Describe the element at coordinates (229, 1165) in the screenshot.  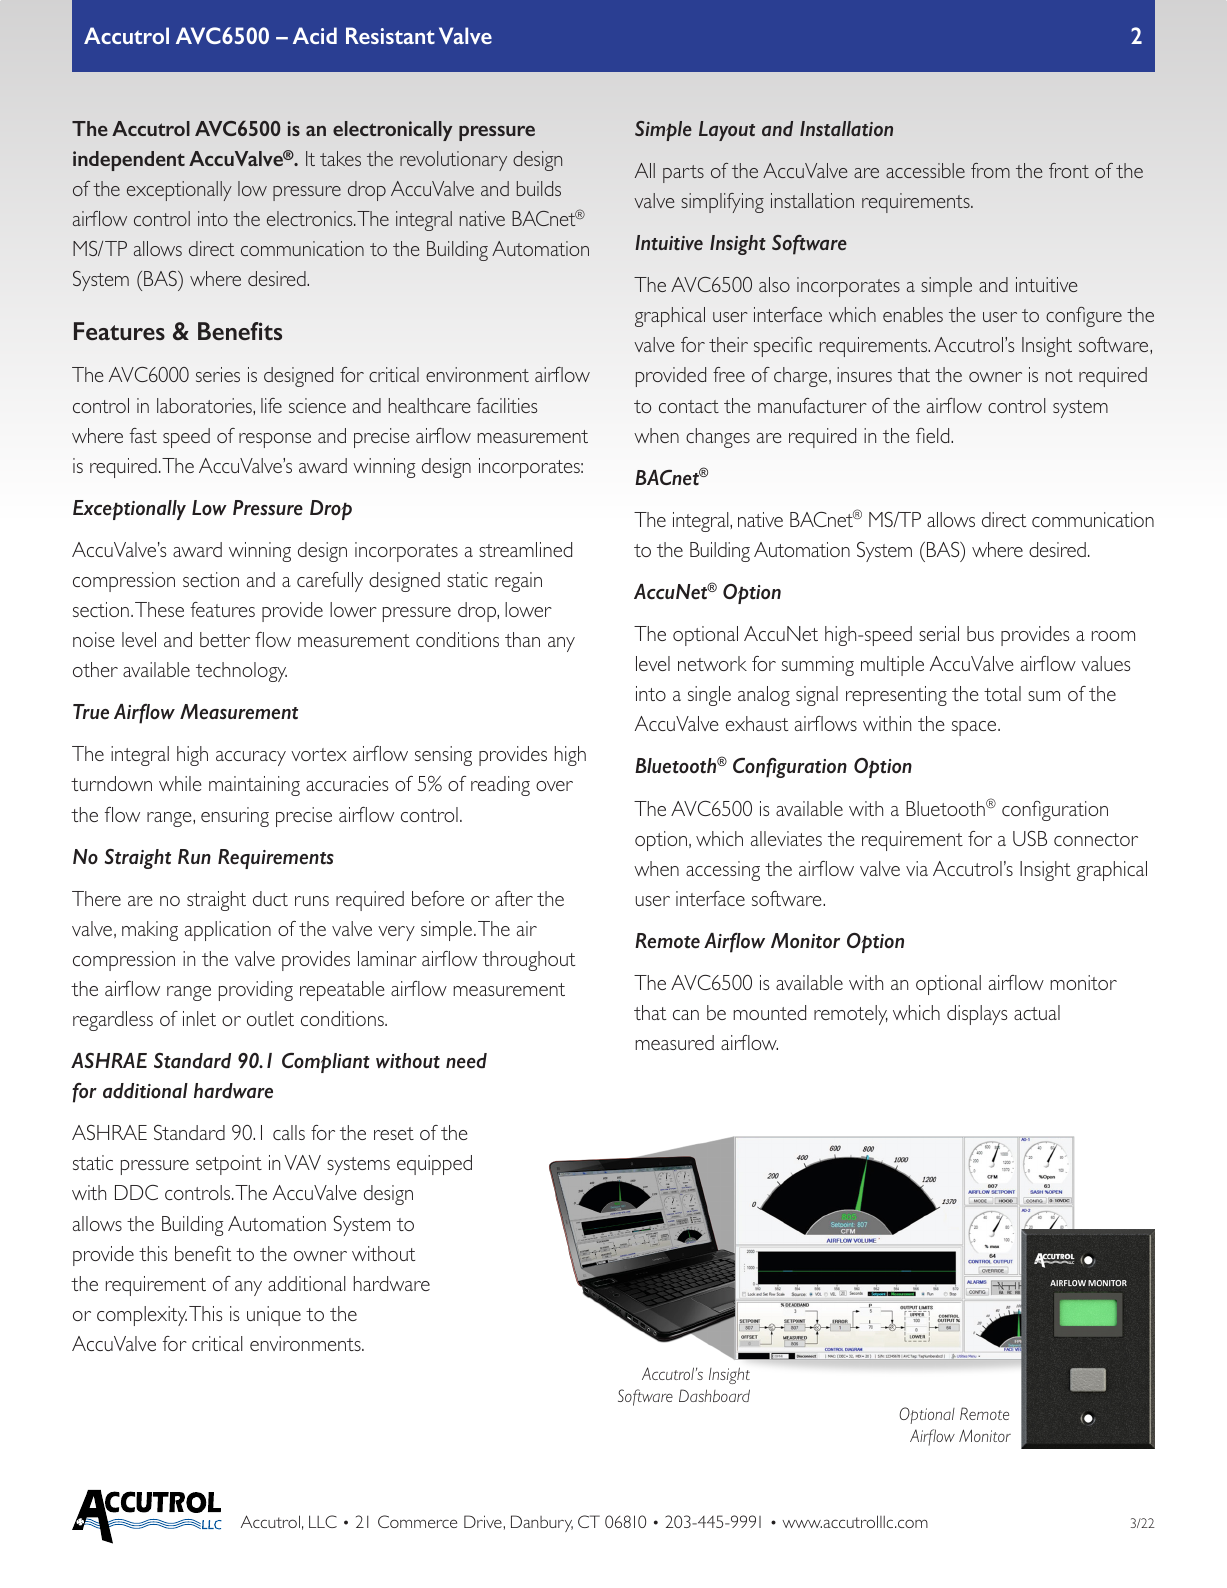
I see `setpoint` at that location.
